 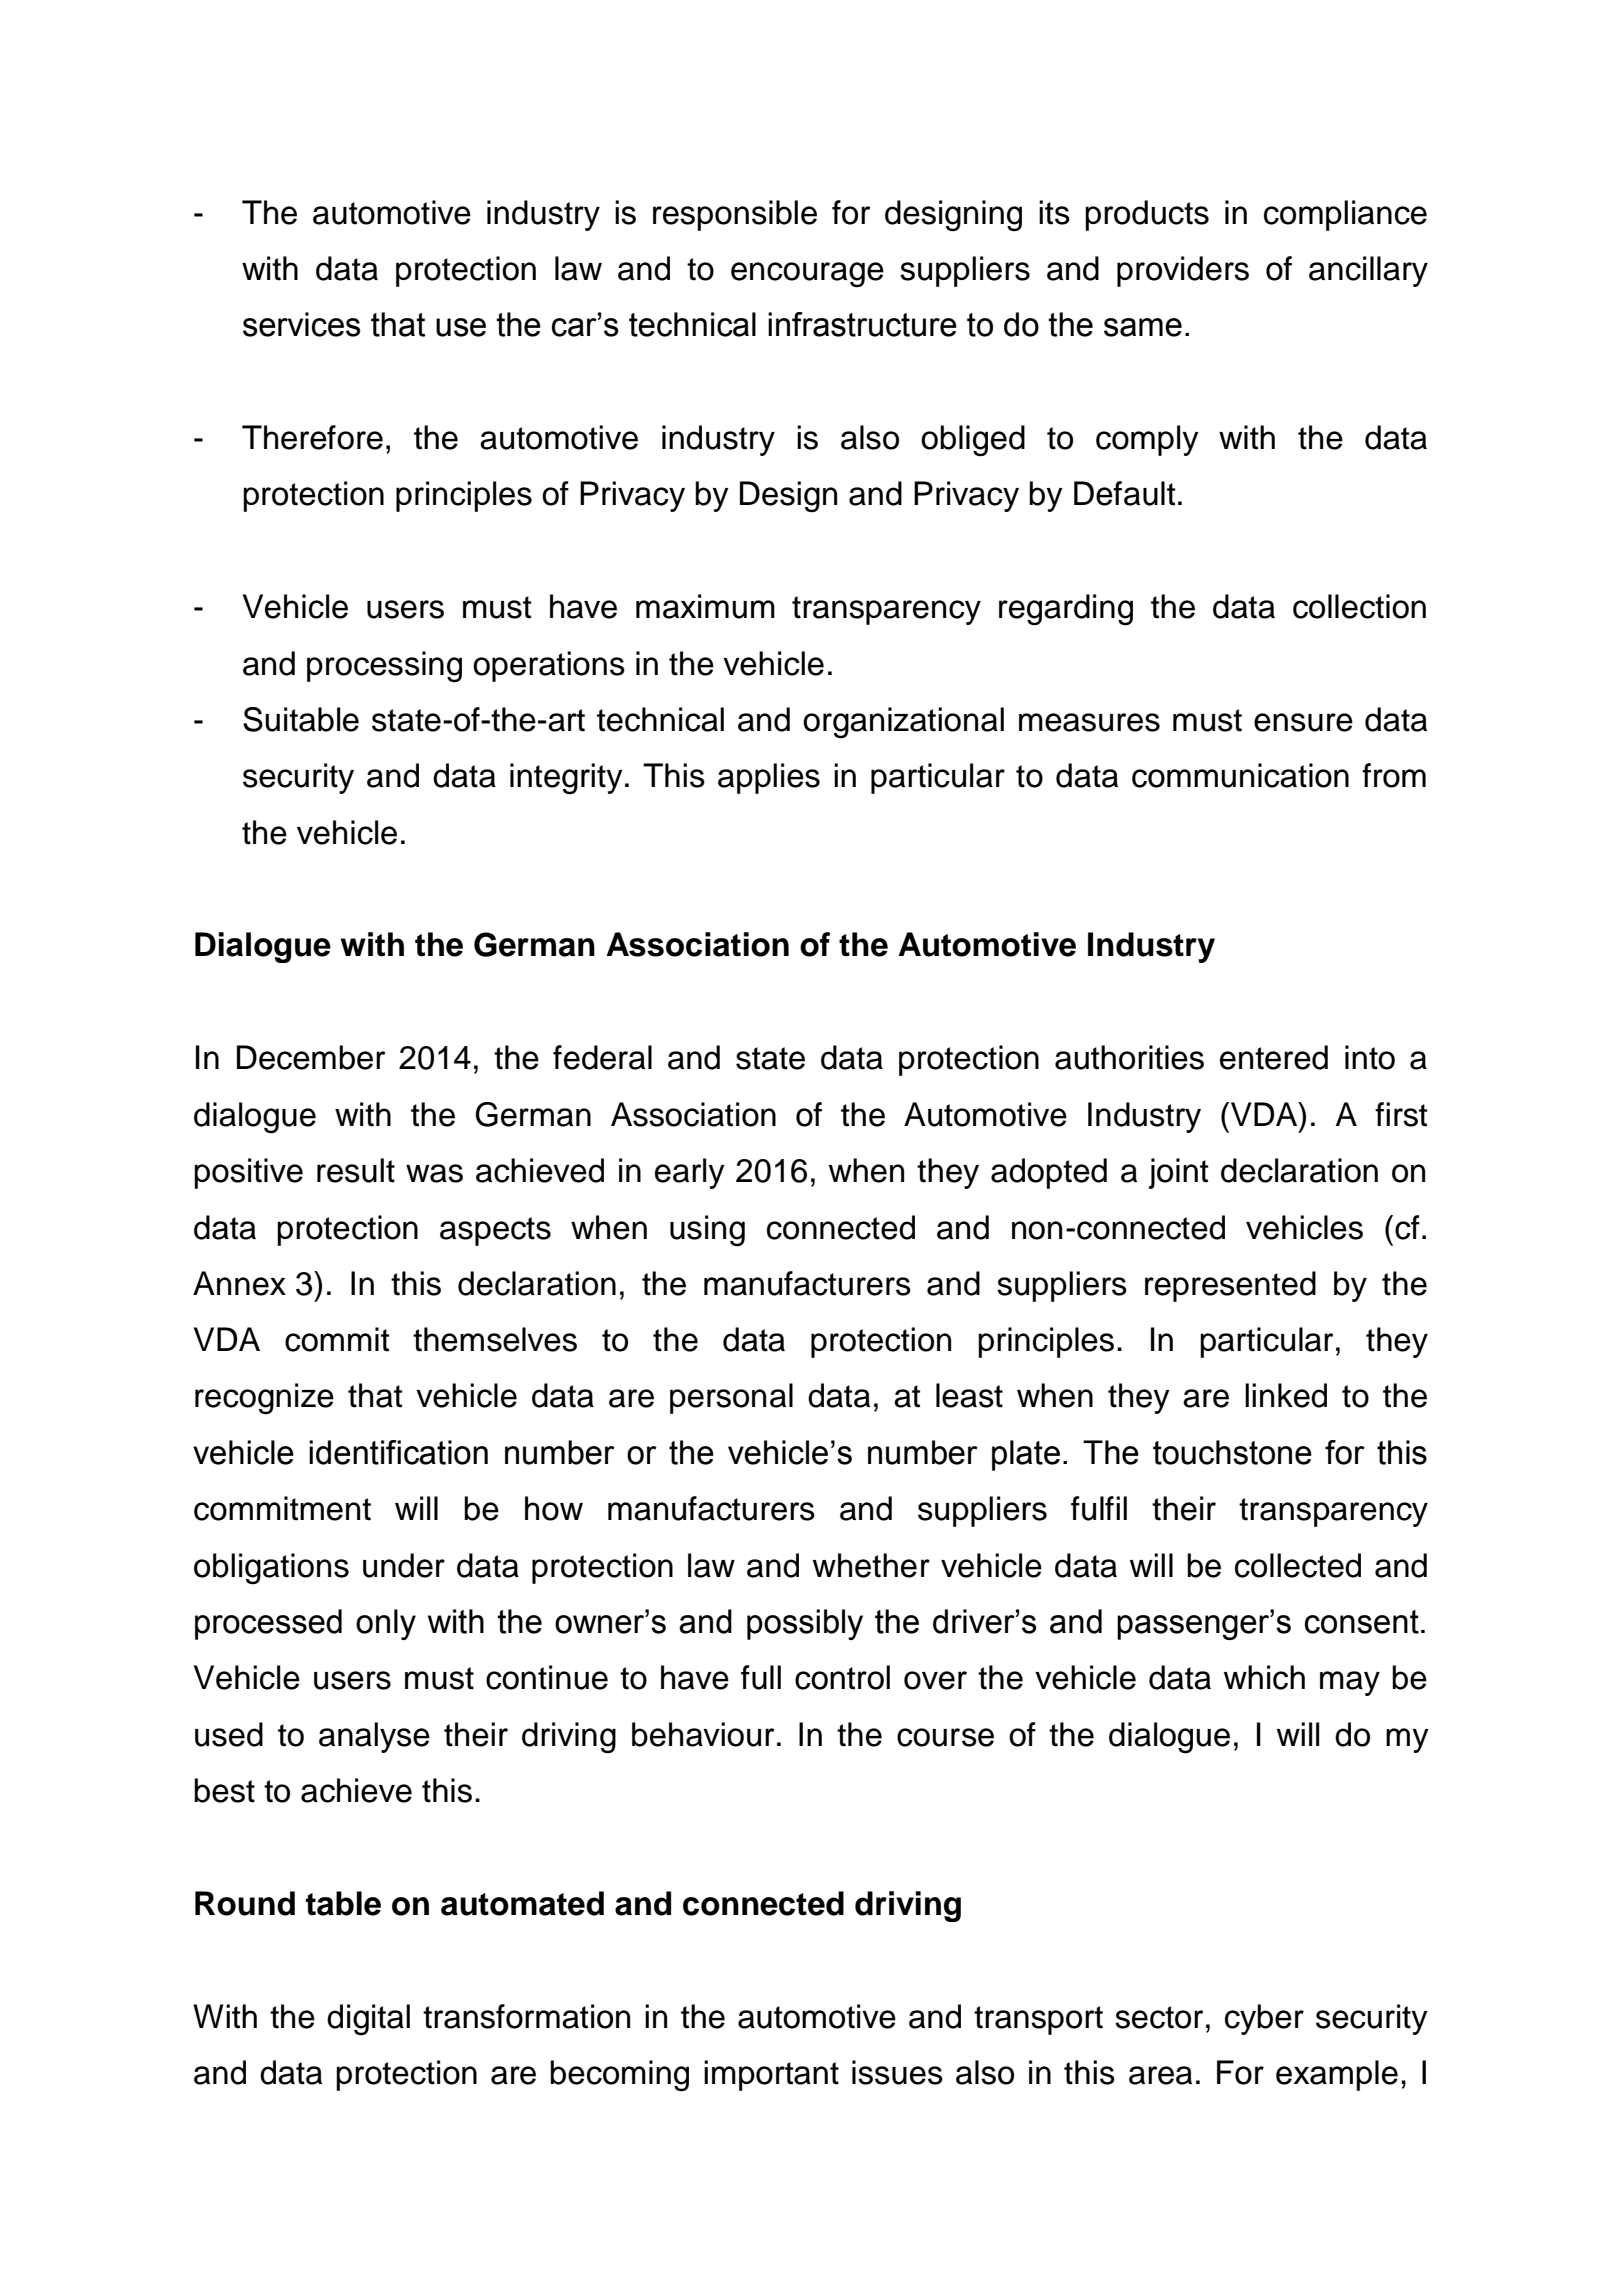 I want to click on encourage, so click(x=807, y=275).
